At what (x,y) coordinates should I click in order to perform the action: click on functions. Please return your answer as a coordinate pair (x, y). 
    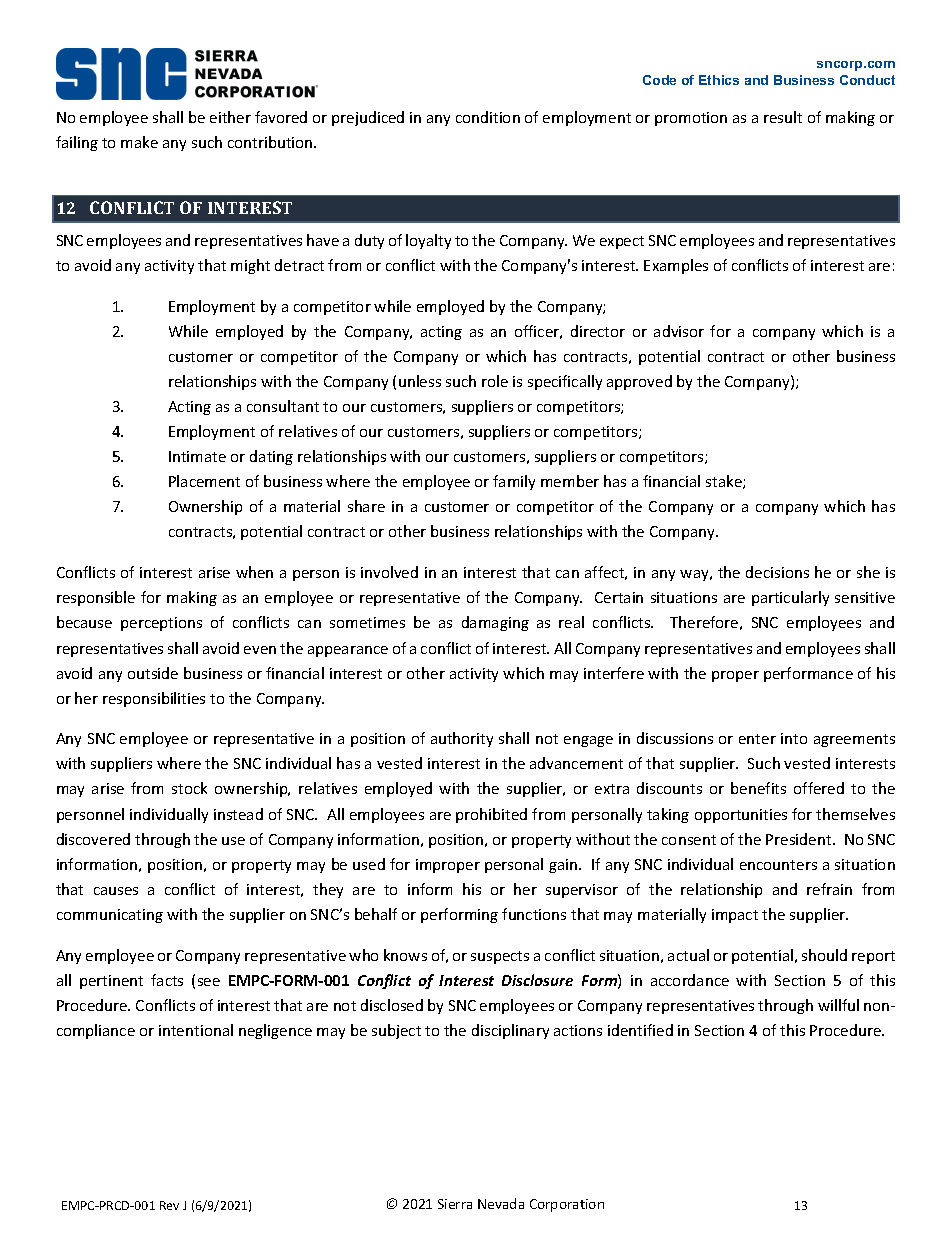
    Looking at the image, I should click on (534, 914).
